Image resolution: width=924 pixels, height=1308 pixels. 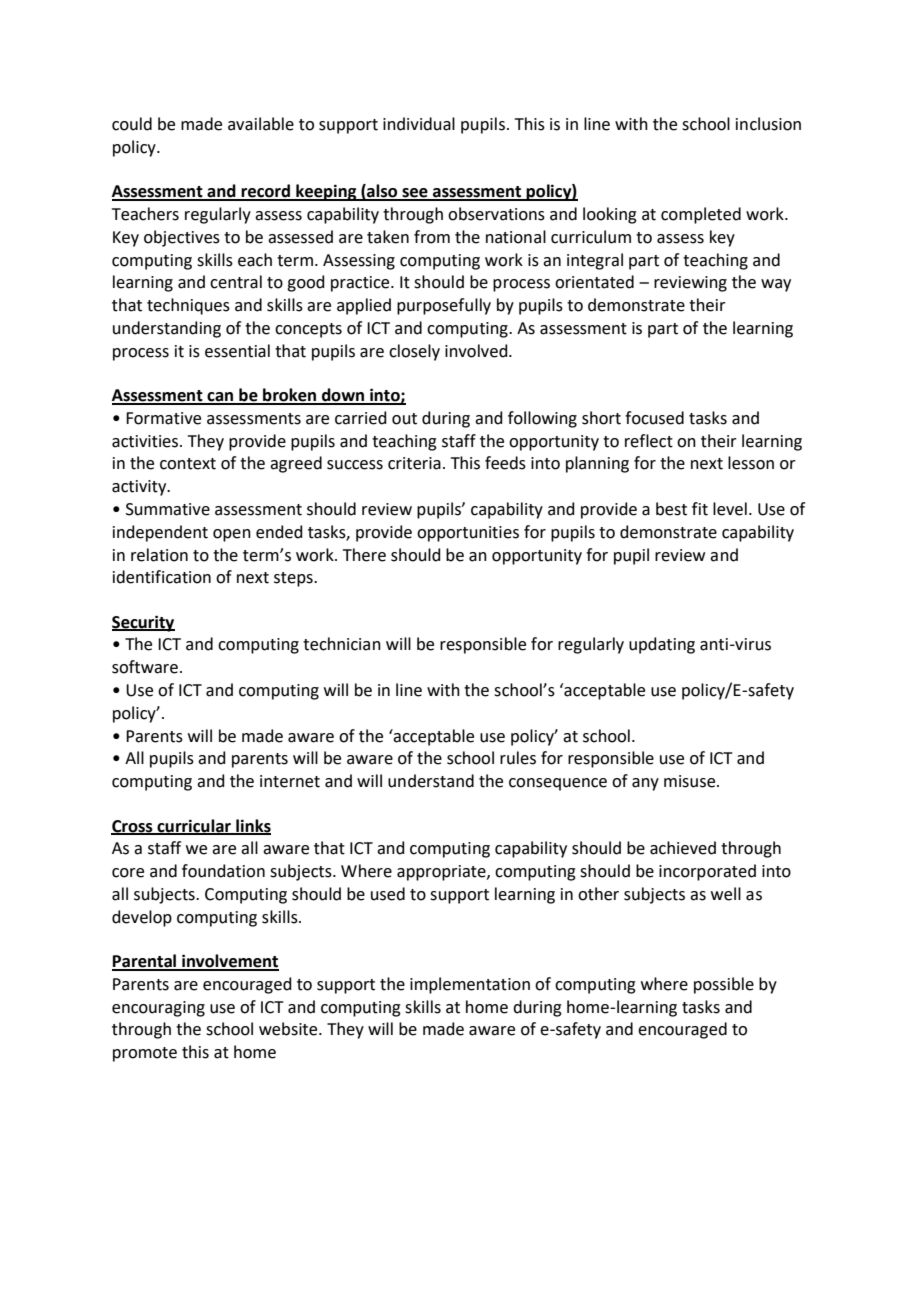 I want to click on misuse, so click(x=691, y=781).
